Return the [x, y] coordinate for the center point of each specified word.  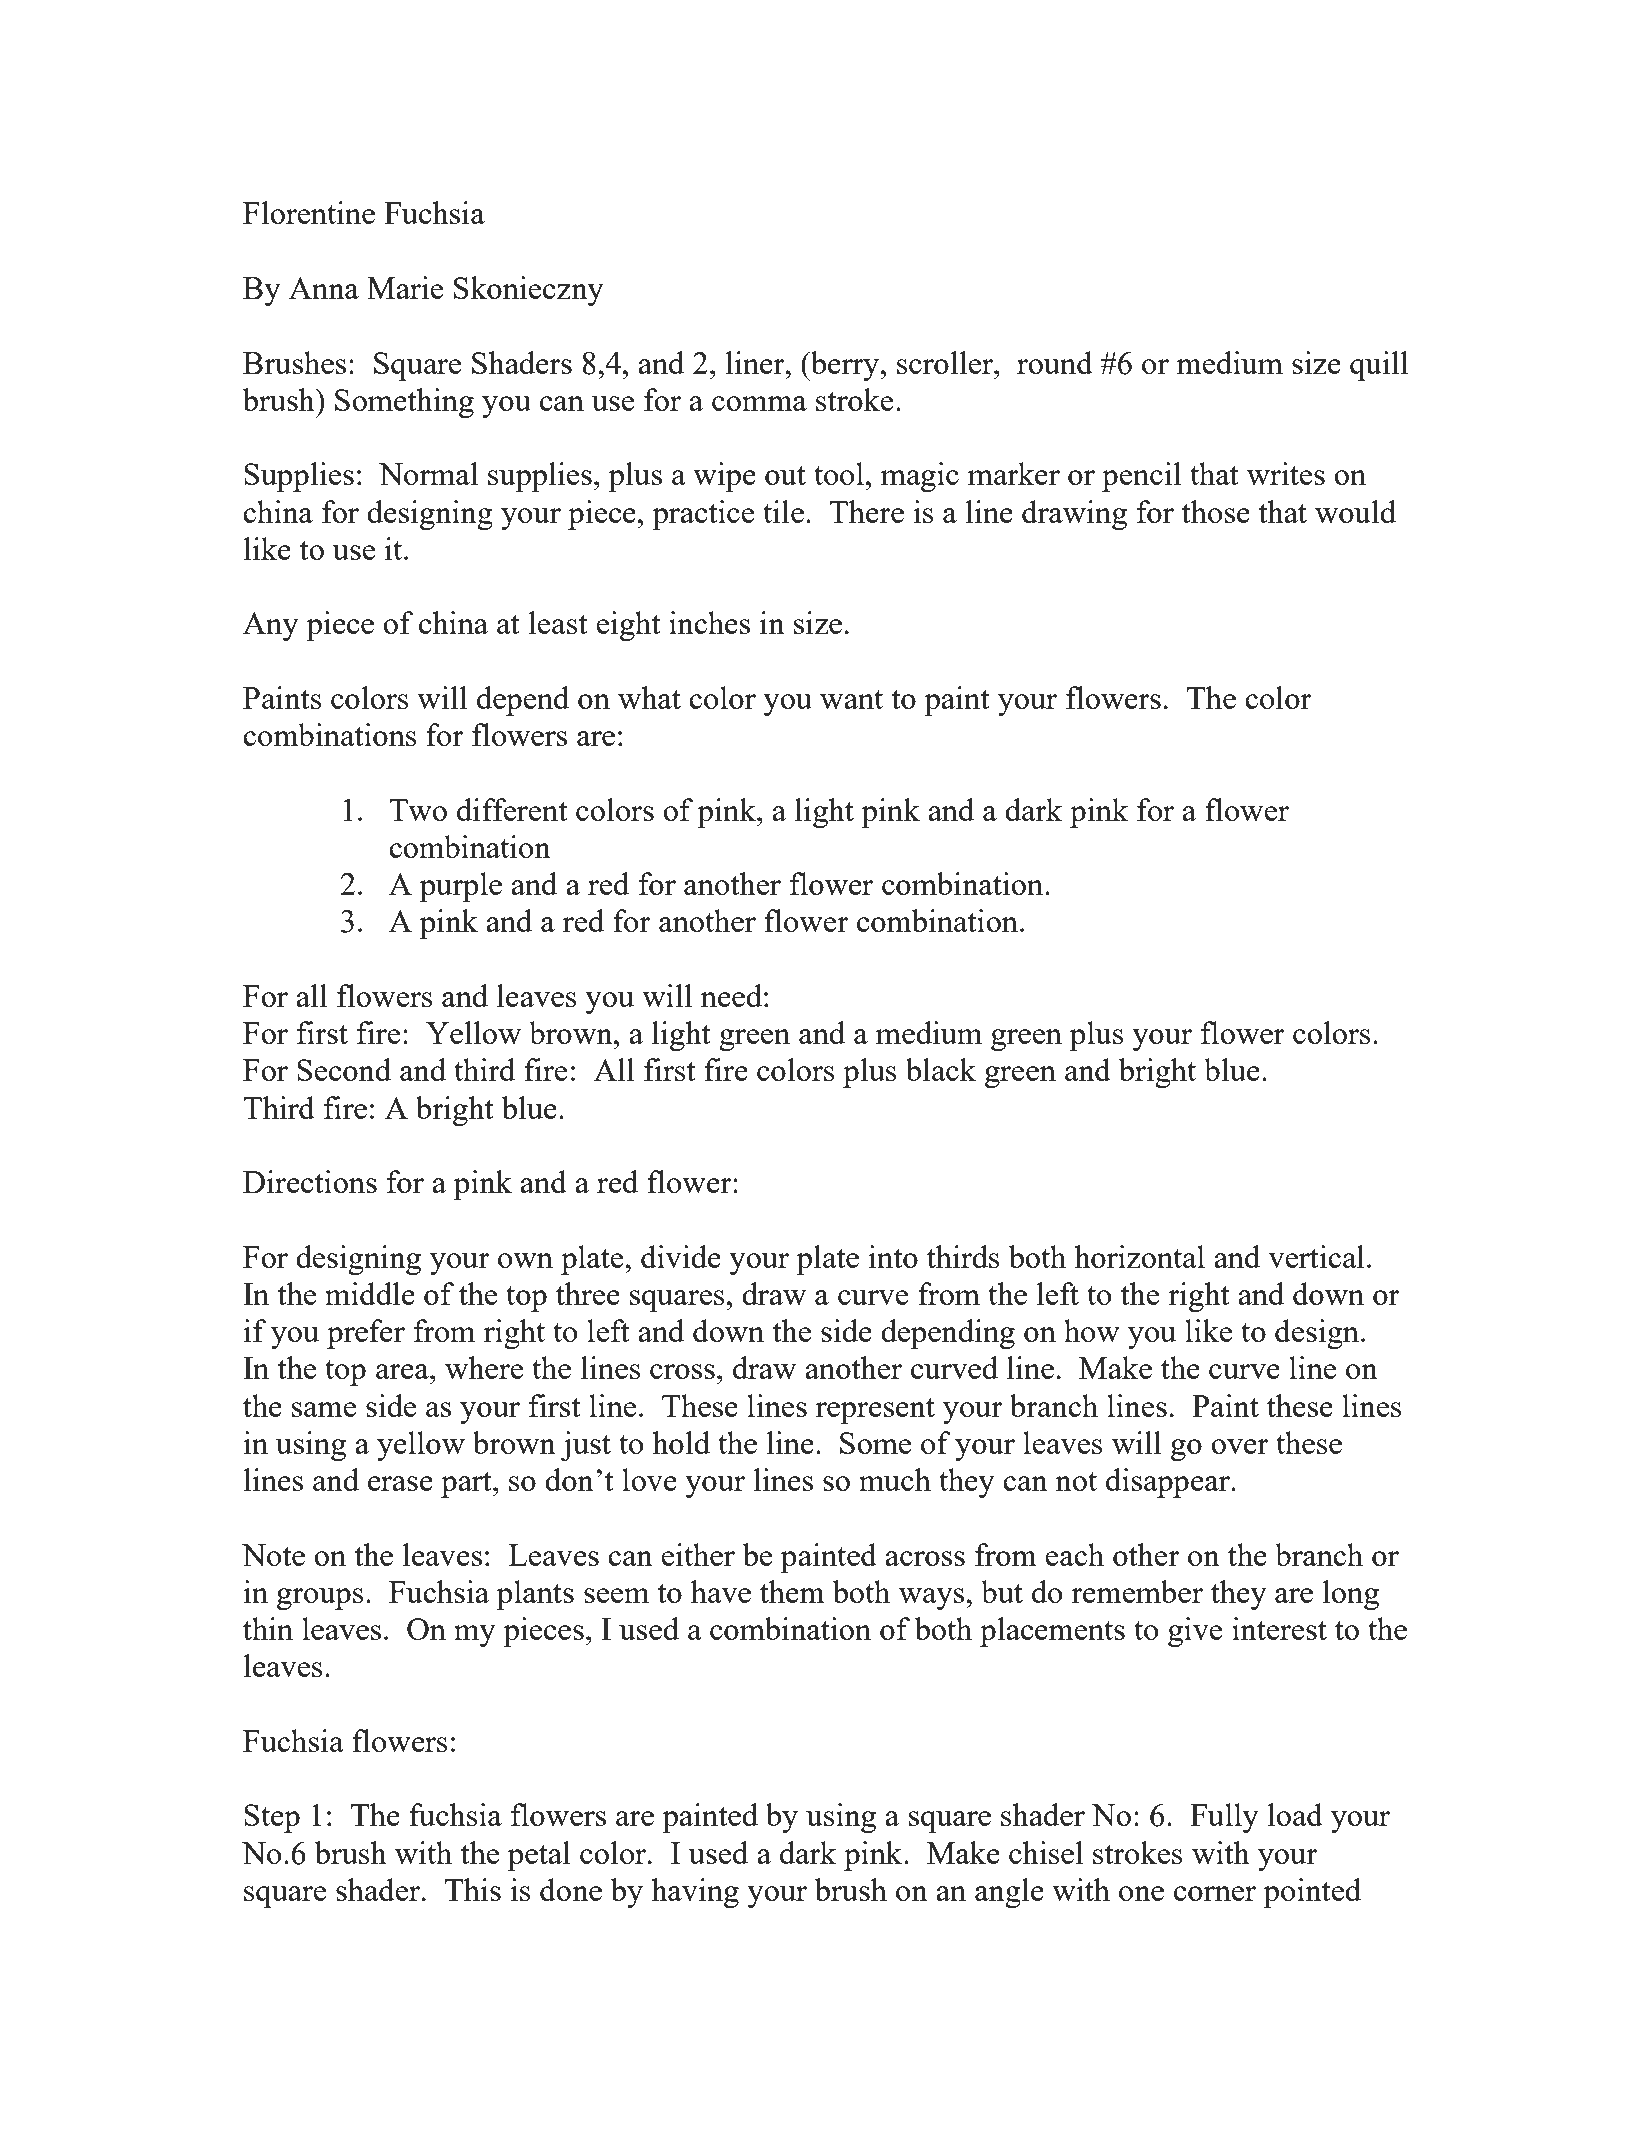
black [941, 1069]
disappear [1169, 1483]
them [792, 1591]
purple [461, 887]
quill [1379, 366]
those [1216, 511]
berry [845, 366]
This [473, 1889]
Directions [310, 1181]
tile [783, 511]
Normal [428, 473]
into [893, 1256]
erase [400, 1483]
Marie [405, 287]
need [731, 995]
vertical [1316, 1256]
